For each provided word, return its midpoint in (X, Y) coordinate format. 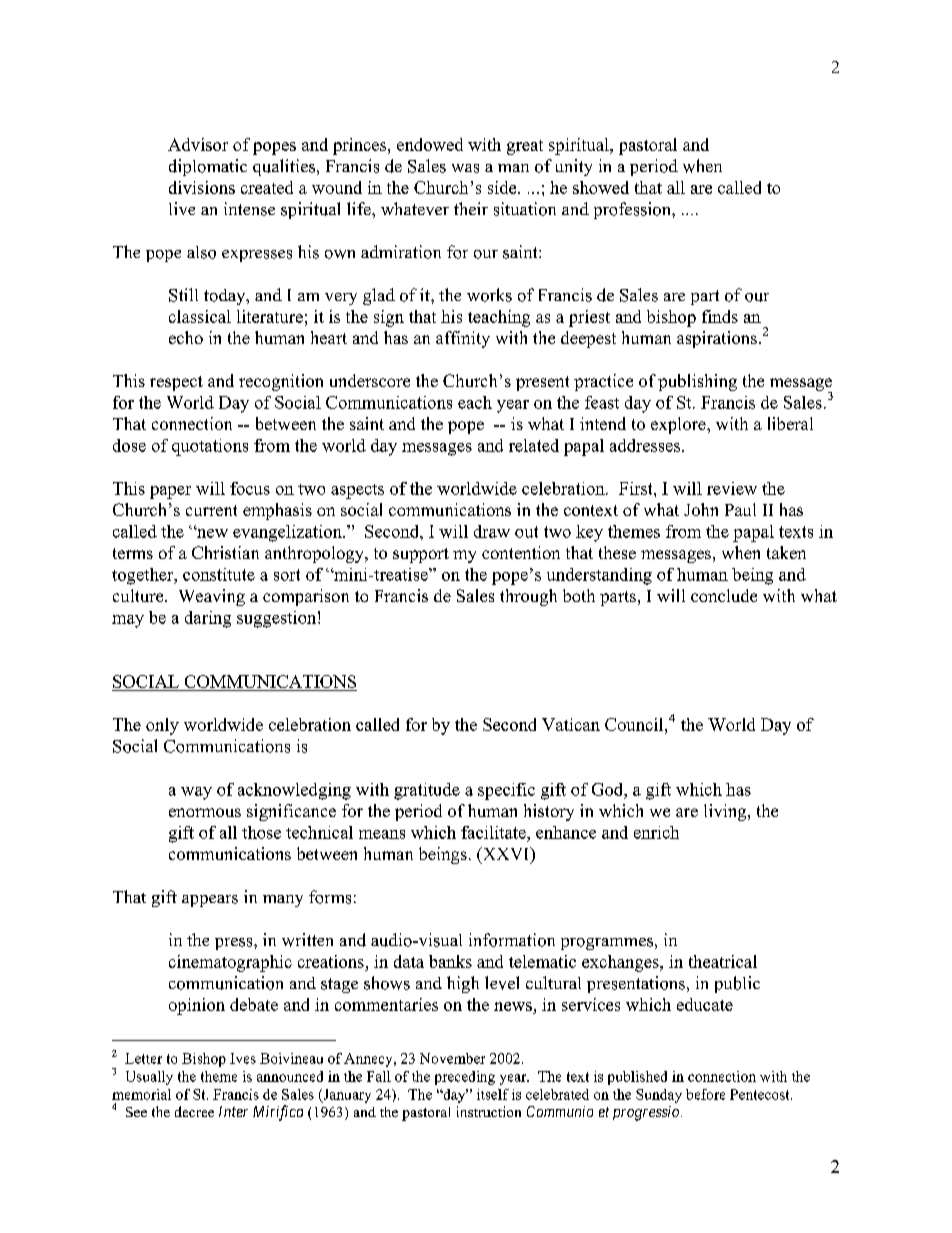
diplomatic (208, 167)
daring (208, 619)
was (465, 168)
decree (194, 1111)
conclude (724, 595)
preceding (465, 1078)
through (528, 597)
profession (633, 210)
